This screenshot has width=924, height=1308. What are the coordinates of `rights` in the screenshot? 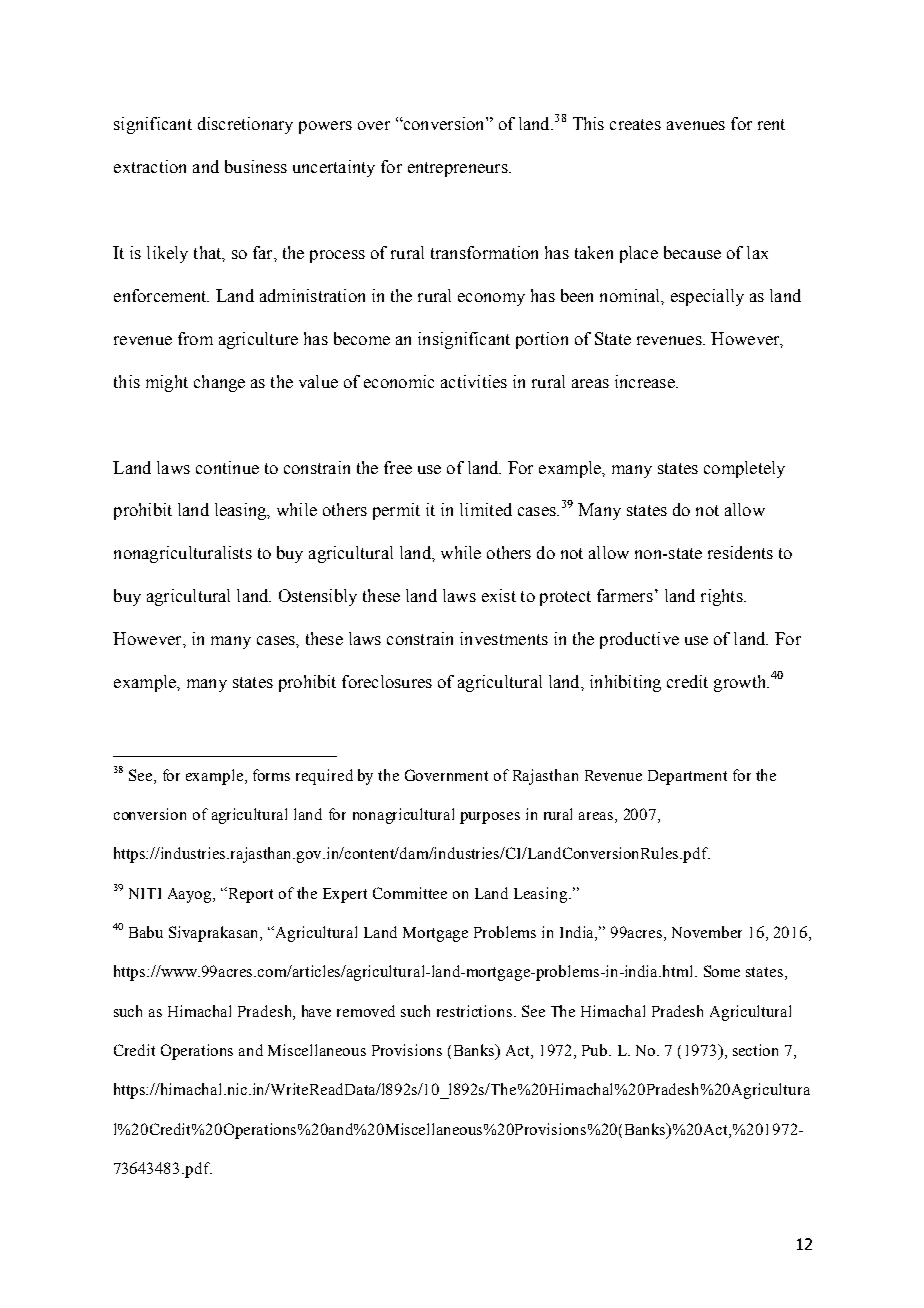 It's located at (723, 597).
